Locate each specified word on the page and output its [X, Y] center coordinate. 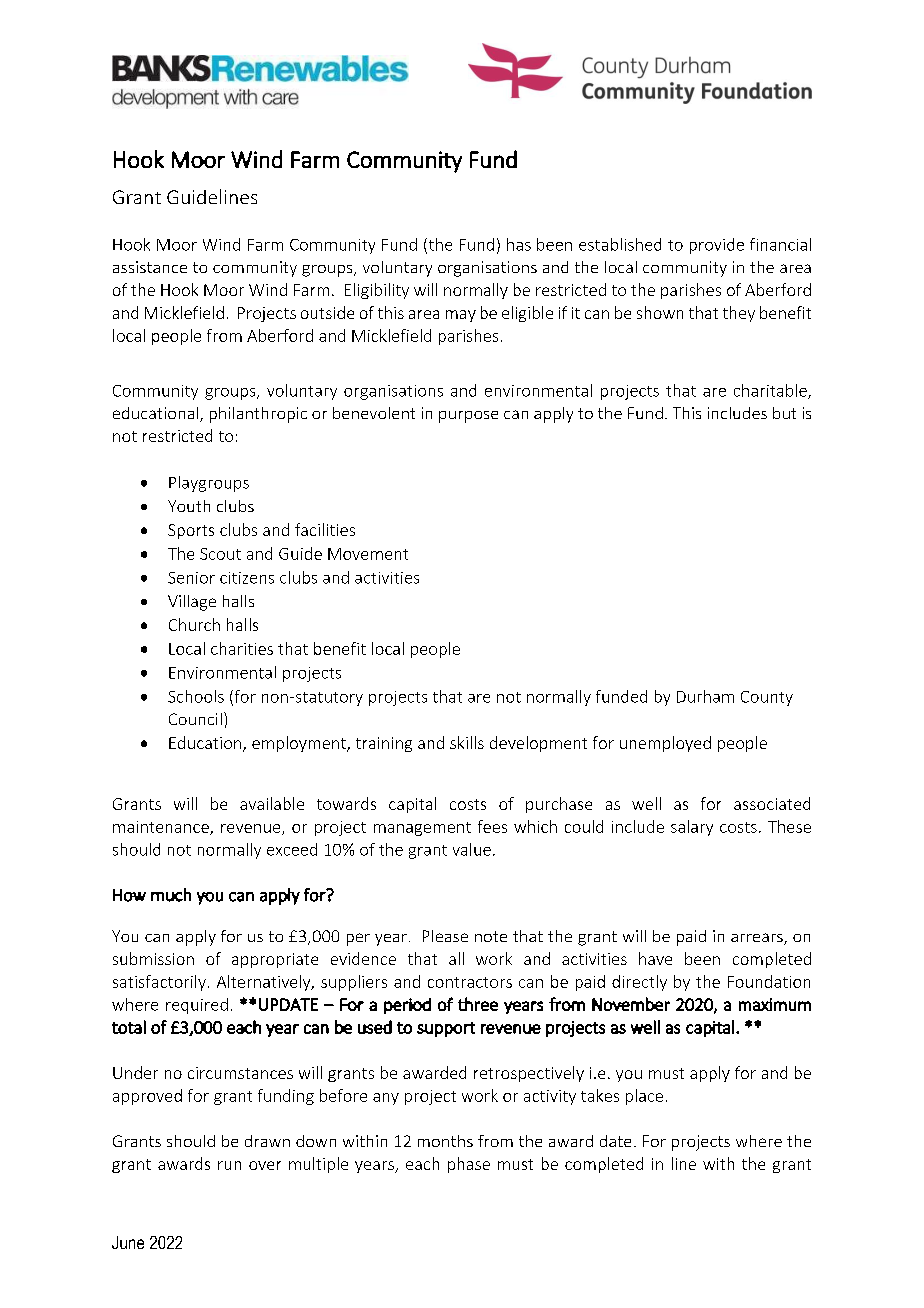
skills [467, 742]
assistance [150, 267]
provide [717, 246]
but [784, 413]
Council [195, 719]
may [461, 316]
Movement [368, 554]
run [229, 1165]
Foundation [769, 981]
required [197, 1006]
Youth [189, 506]
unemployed [665, 744]
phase [469, 1165]
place [644, 1097]
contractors [470, 982]
